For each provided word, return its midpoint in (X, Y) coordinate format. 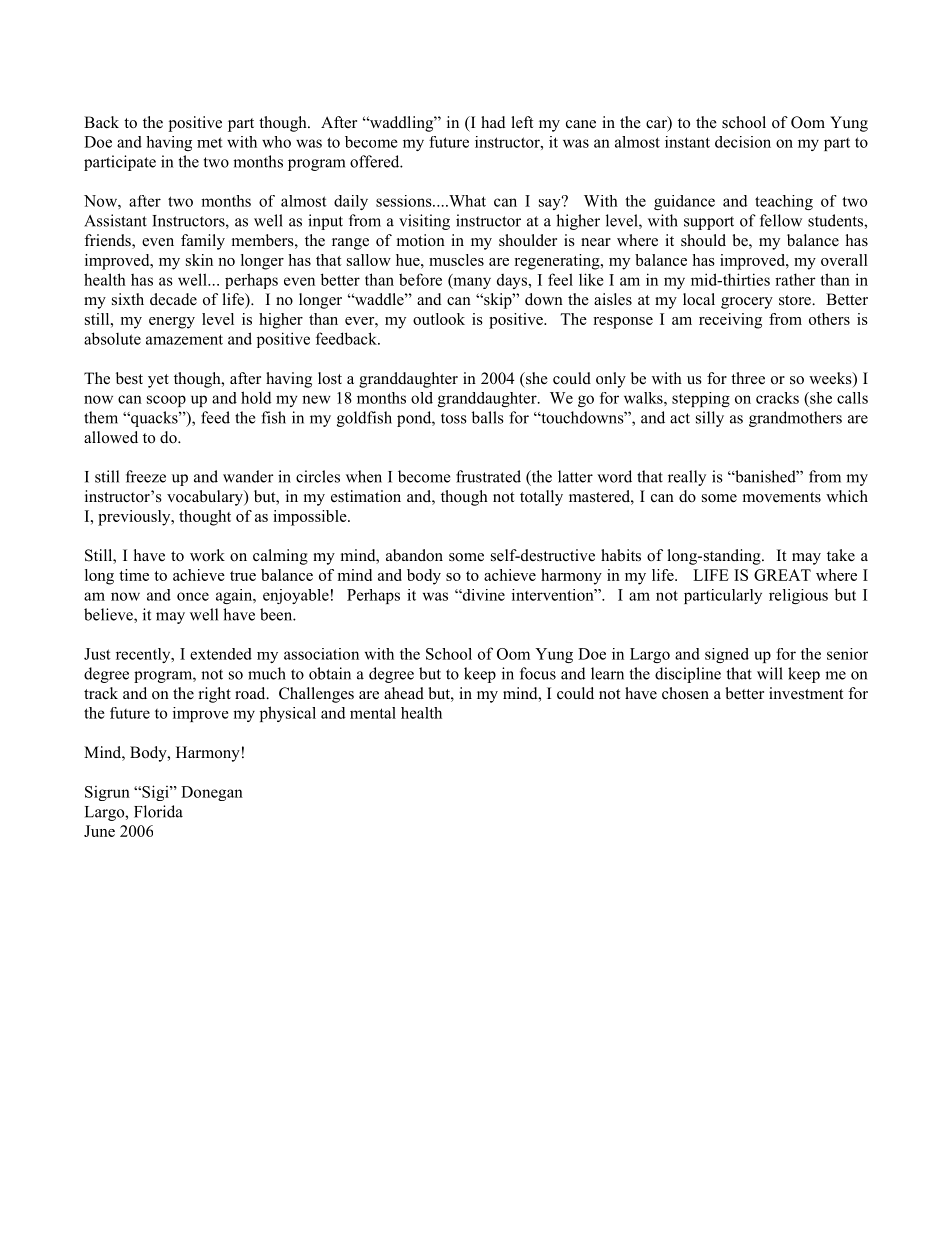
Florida (158, 811)
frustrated (488, 476)
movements (782, 497)
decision (743, 142)
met (210, 142)
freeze (146, 476)
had (493, 122)
